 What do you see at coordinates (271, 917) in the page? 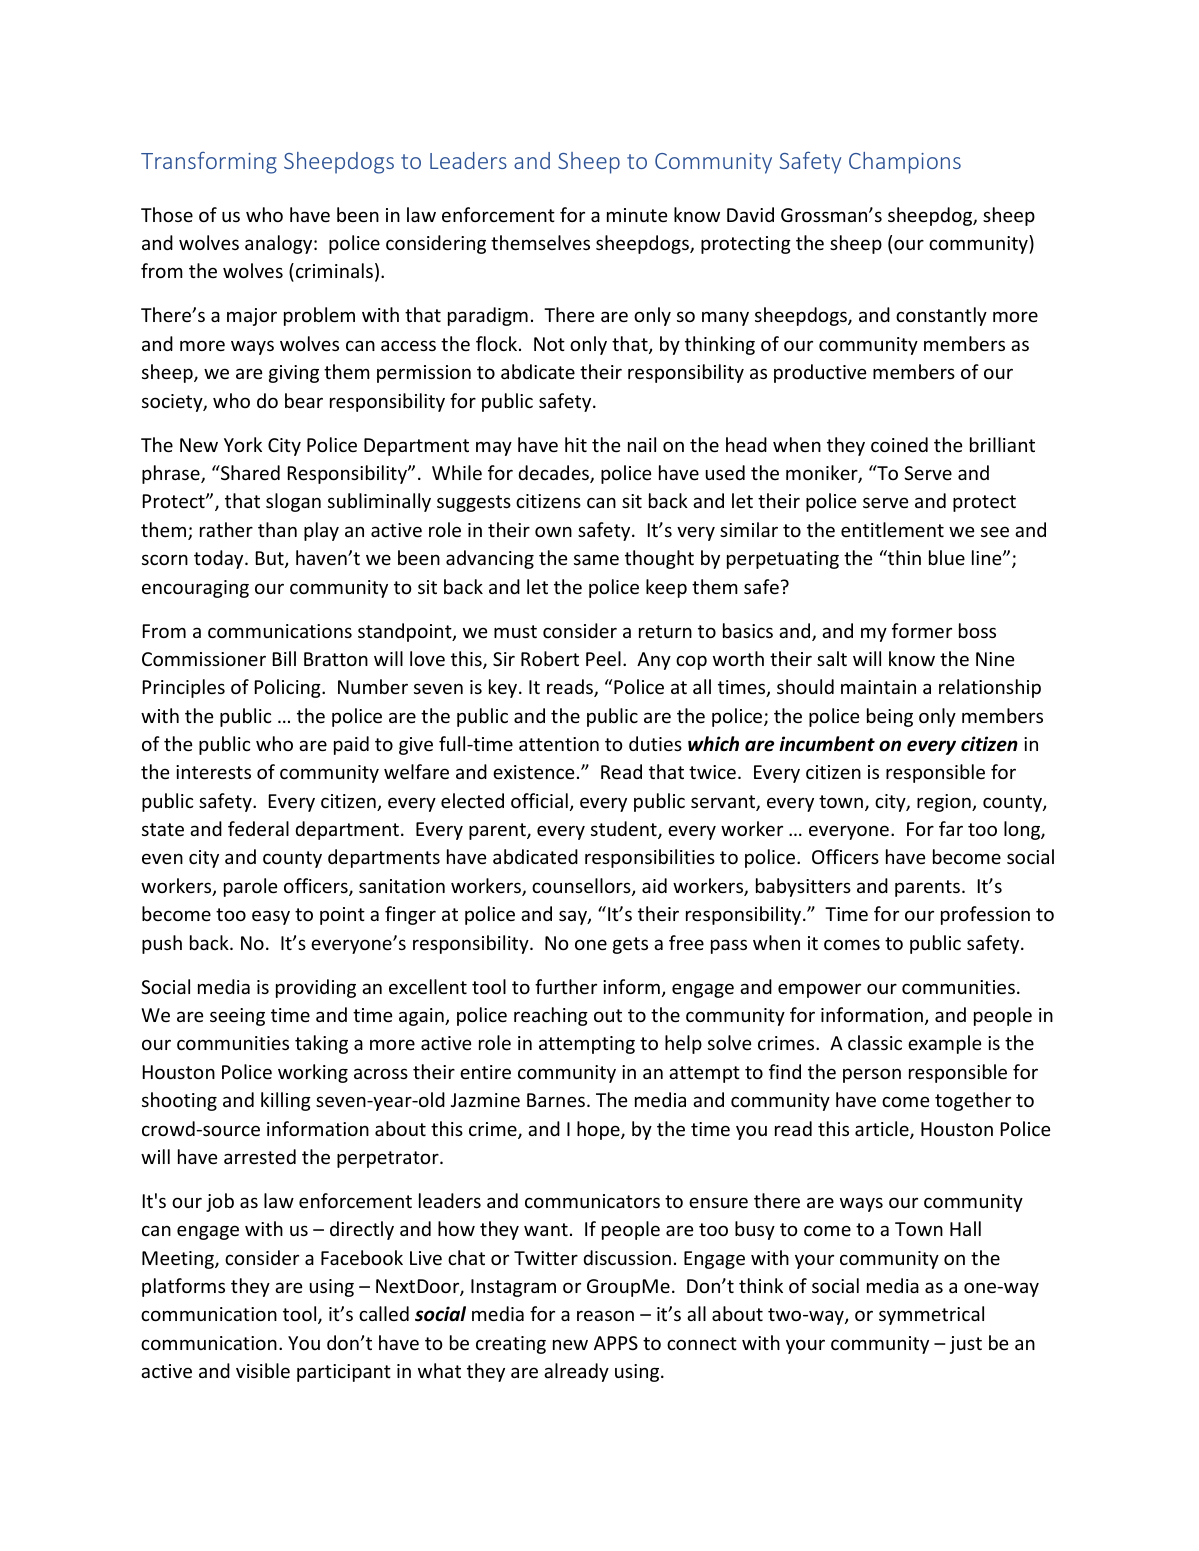
I see `easy` at bounding box center [271, 917].
